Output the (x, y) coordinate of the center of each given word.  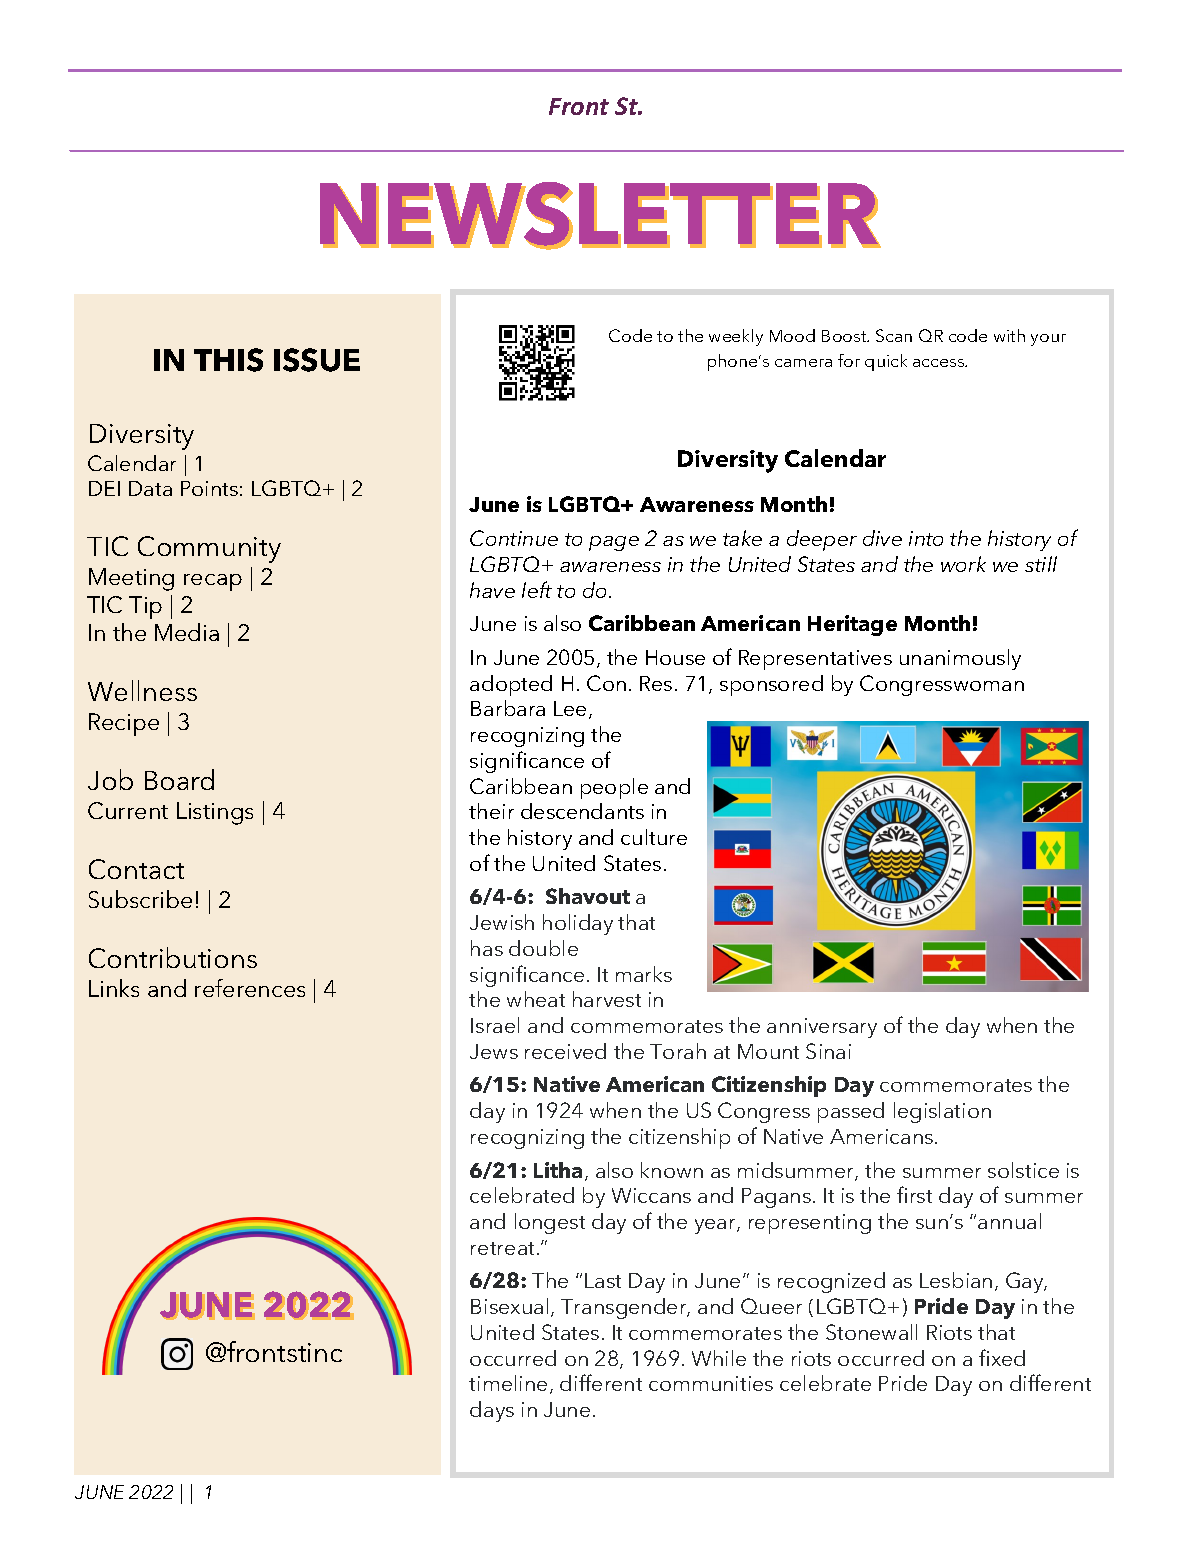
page (614, 543)
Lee (570, 708)
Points (209, 488)
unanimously (960, 659)
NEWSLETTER (600, 215)
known (672, 1170)
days (492, 1411)
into (926, 538)
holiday (578, 924)
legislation (942, 1112)
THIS (228, 360)
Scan (894, 335)
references (250, 988)
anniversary (822, 1028)
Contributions (173, 957)
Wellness (142, 690)
